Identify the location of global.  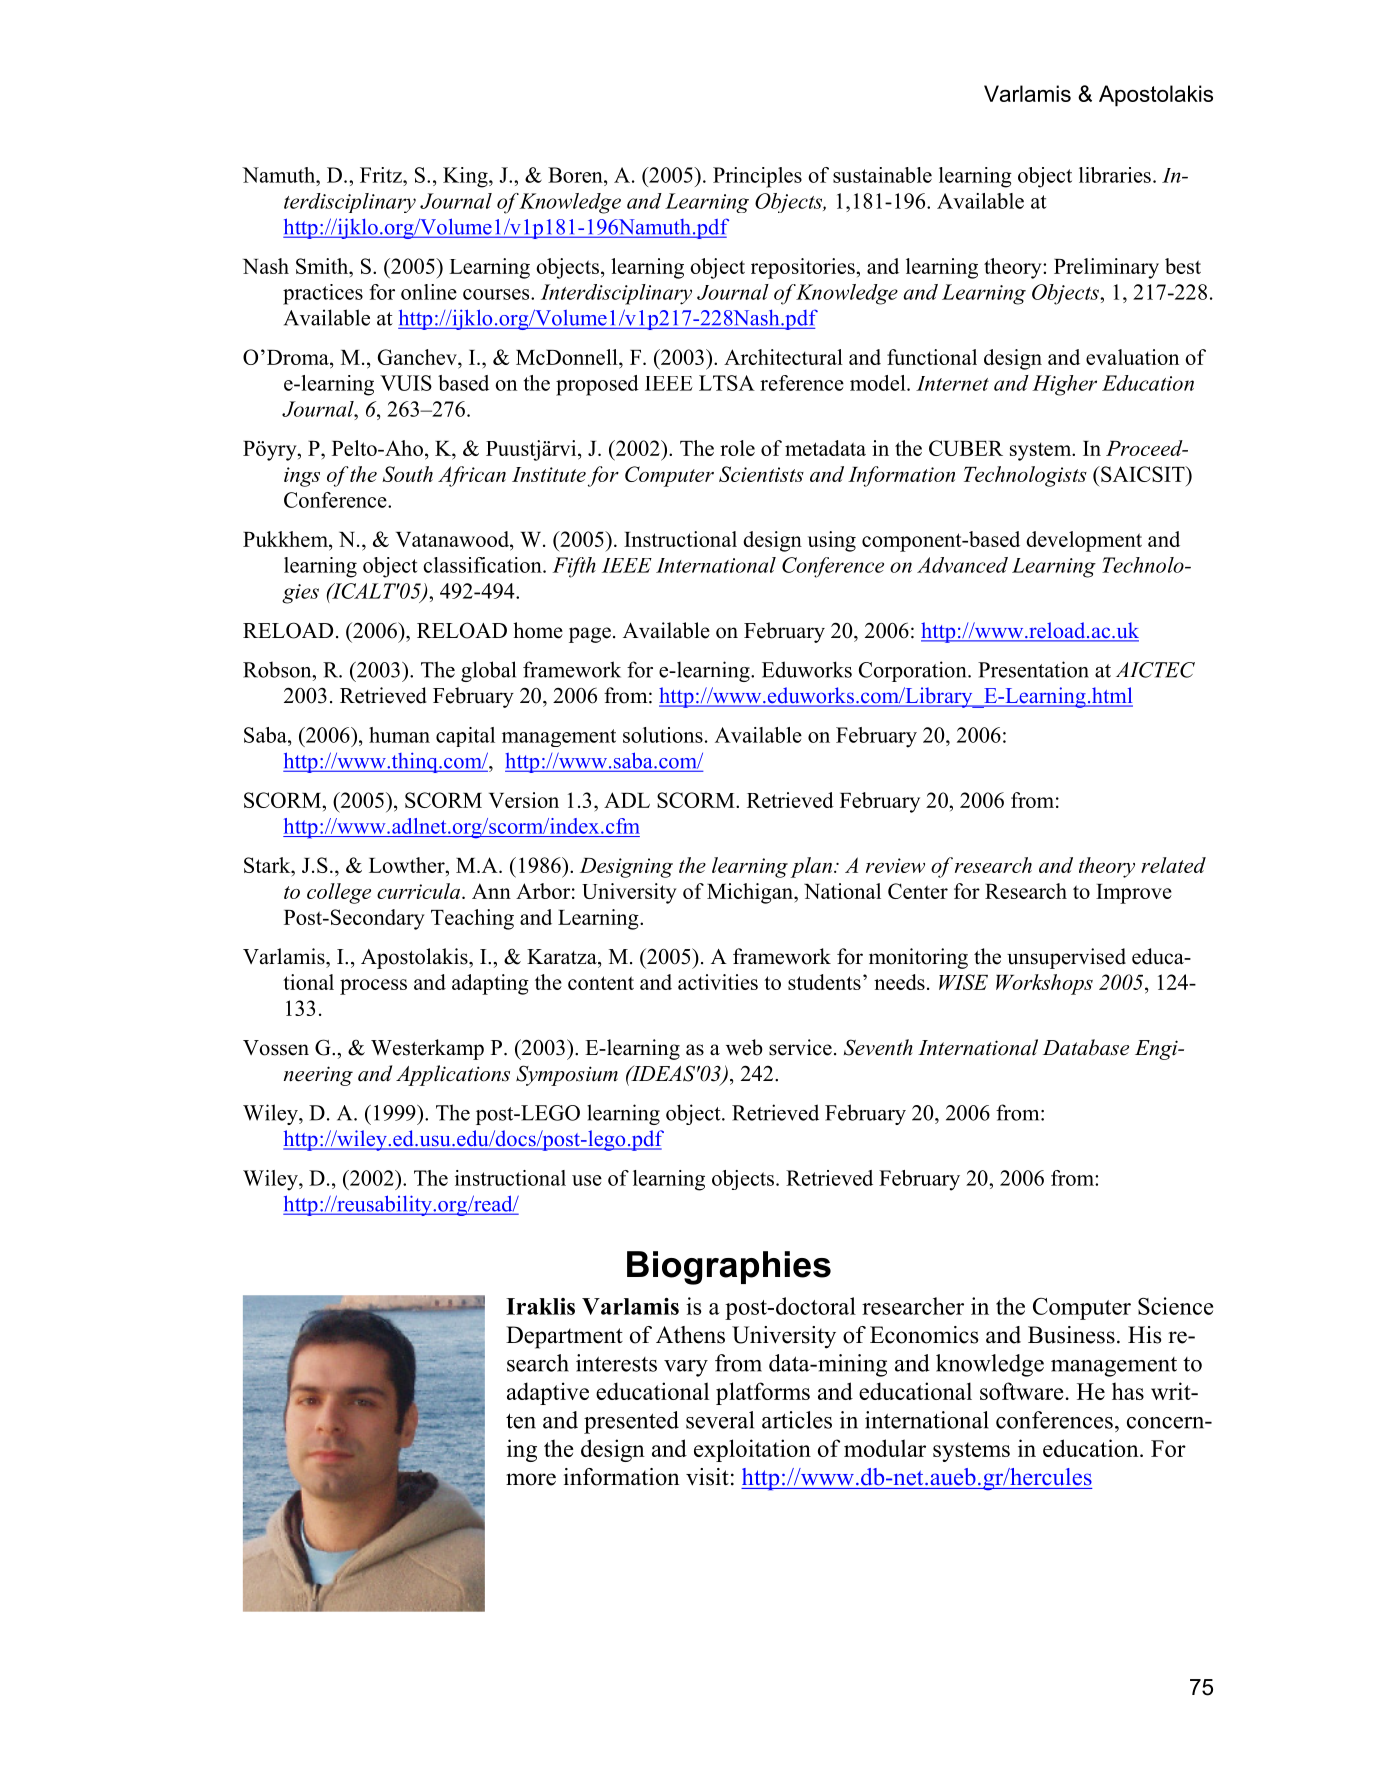
(488, 671).
